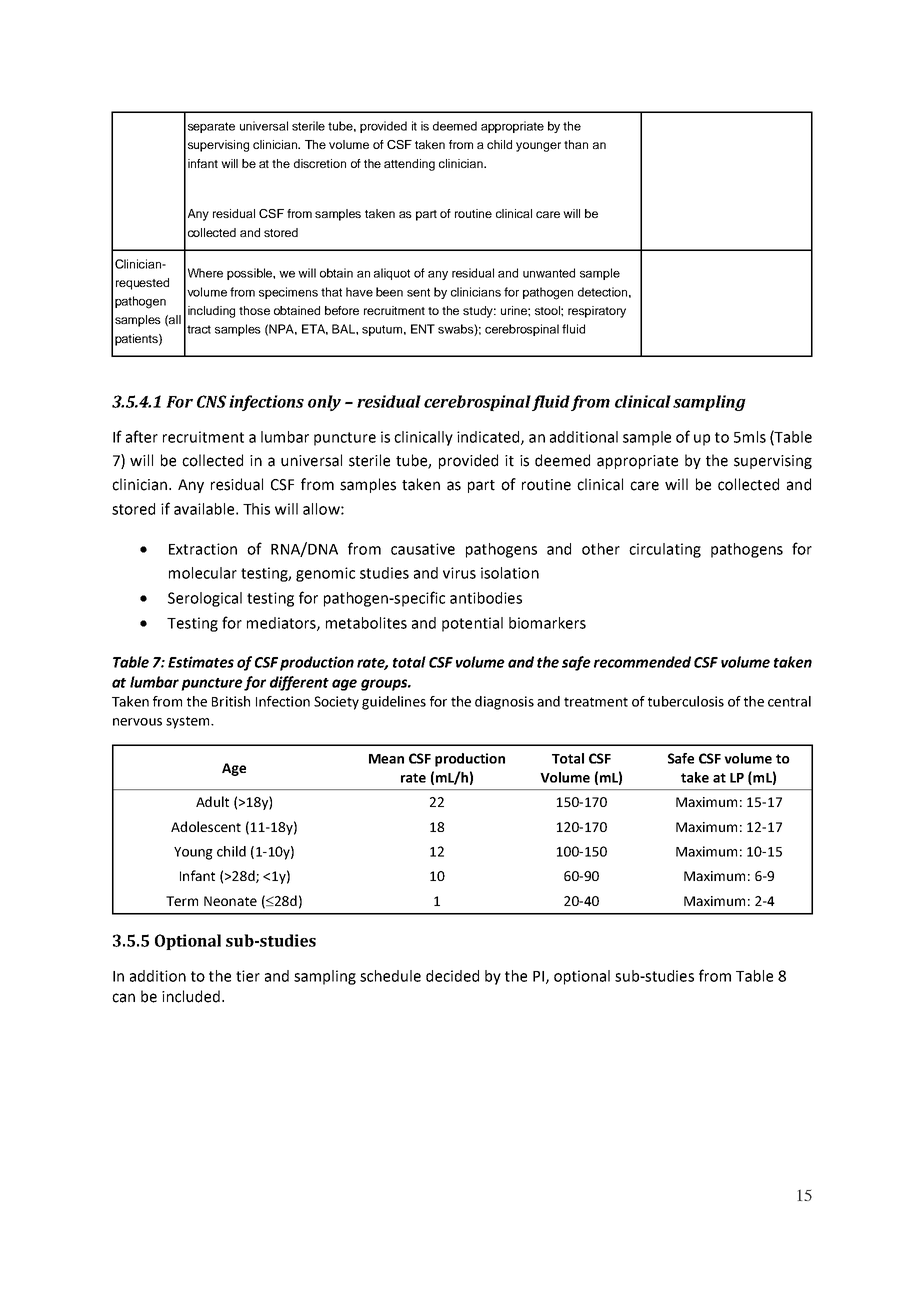  Describe the element at coordinates (504, 703) in the page. I see `diagnosis` at that location.
